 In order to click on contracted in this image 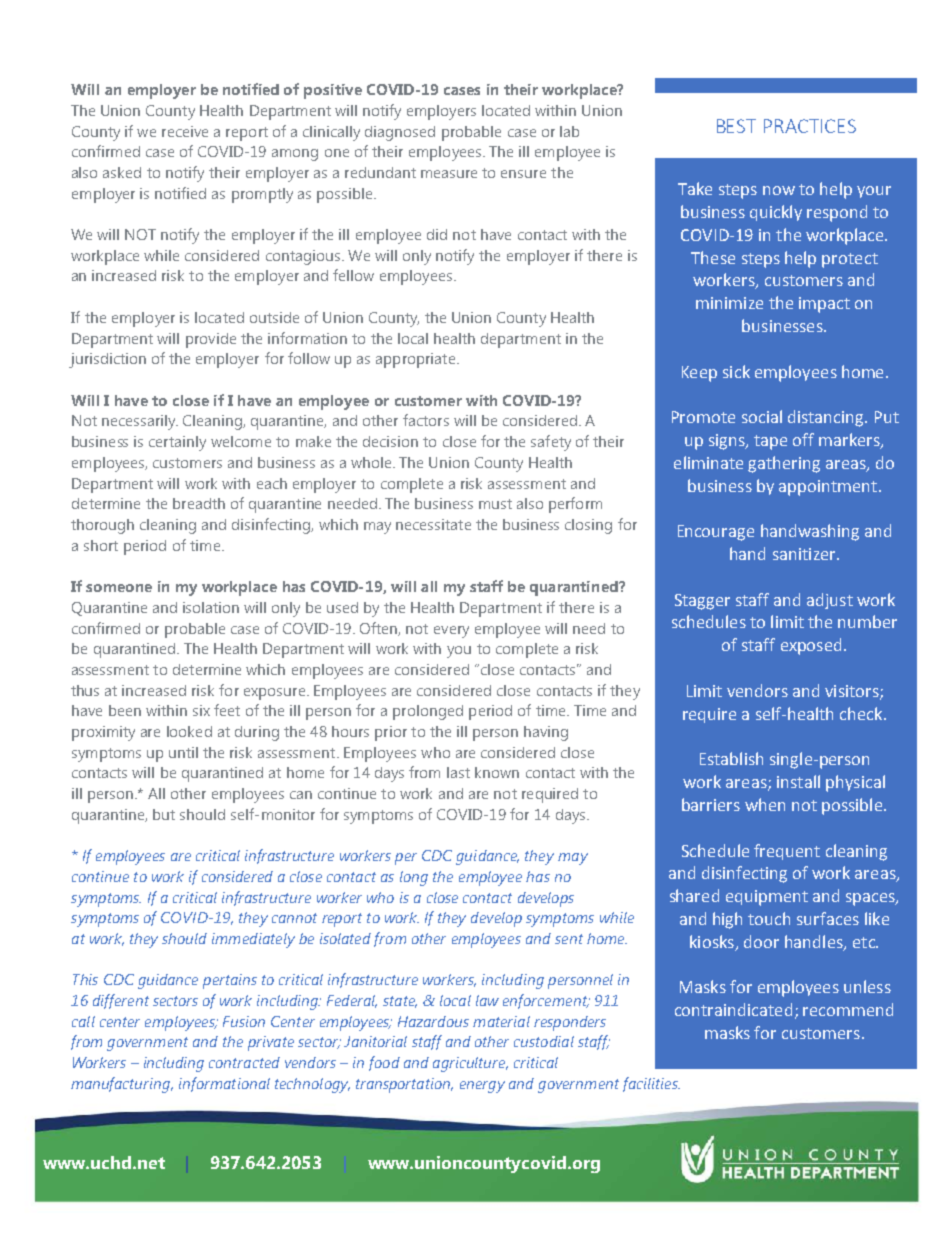, I will do `click(244, 1062)`.
